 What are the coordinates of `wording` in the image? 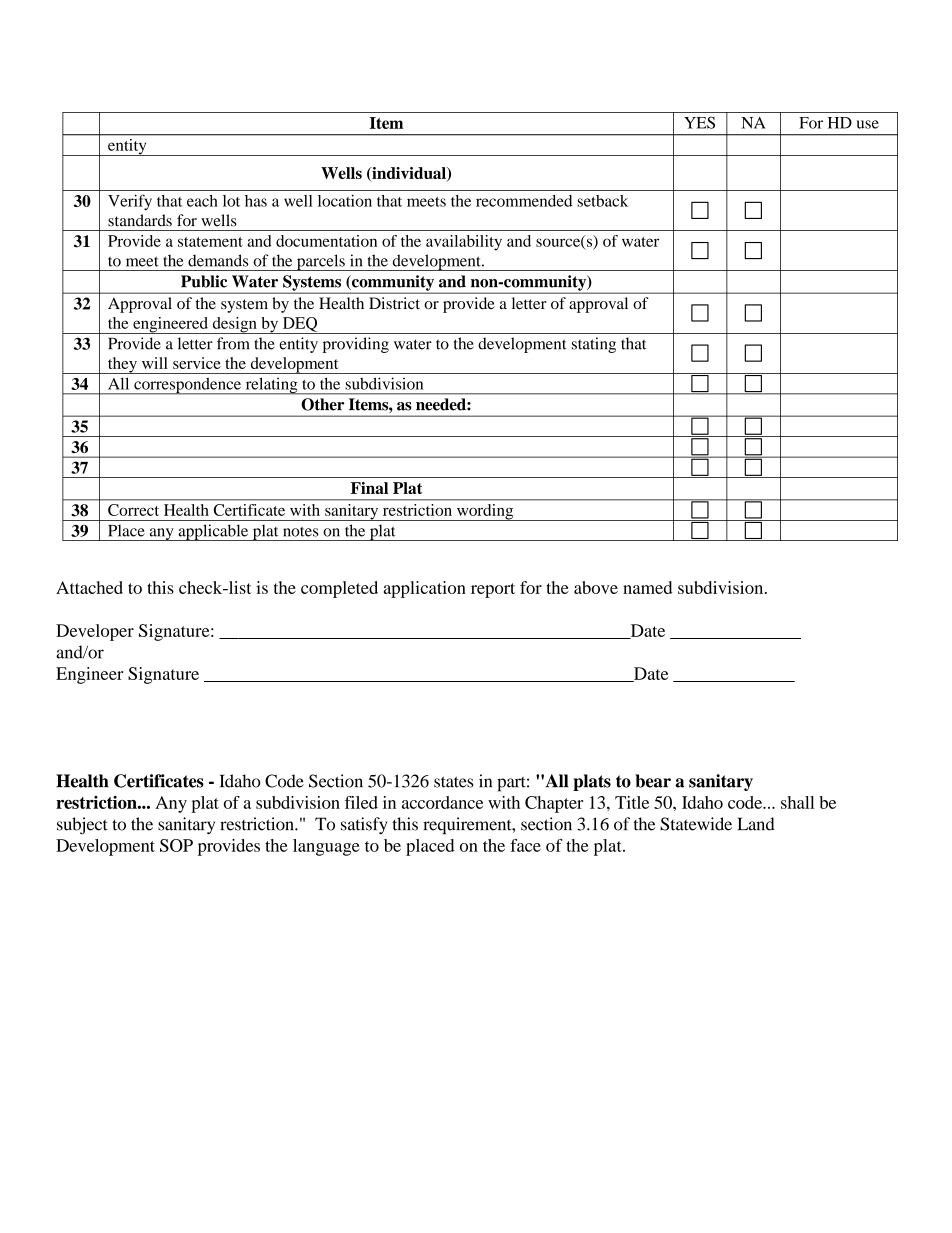 It's located at (485, 512).
